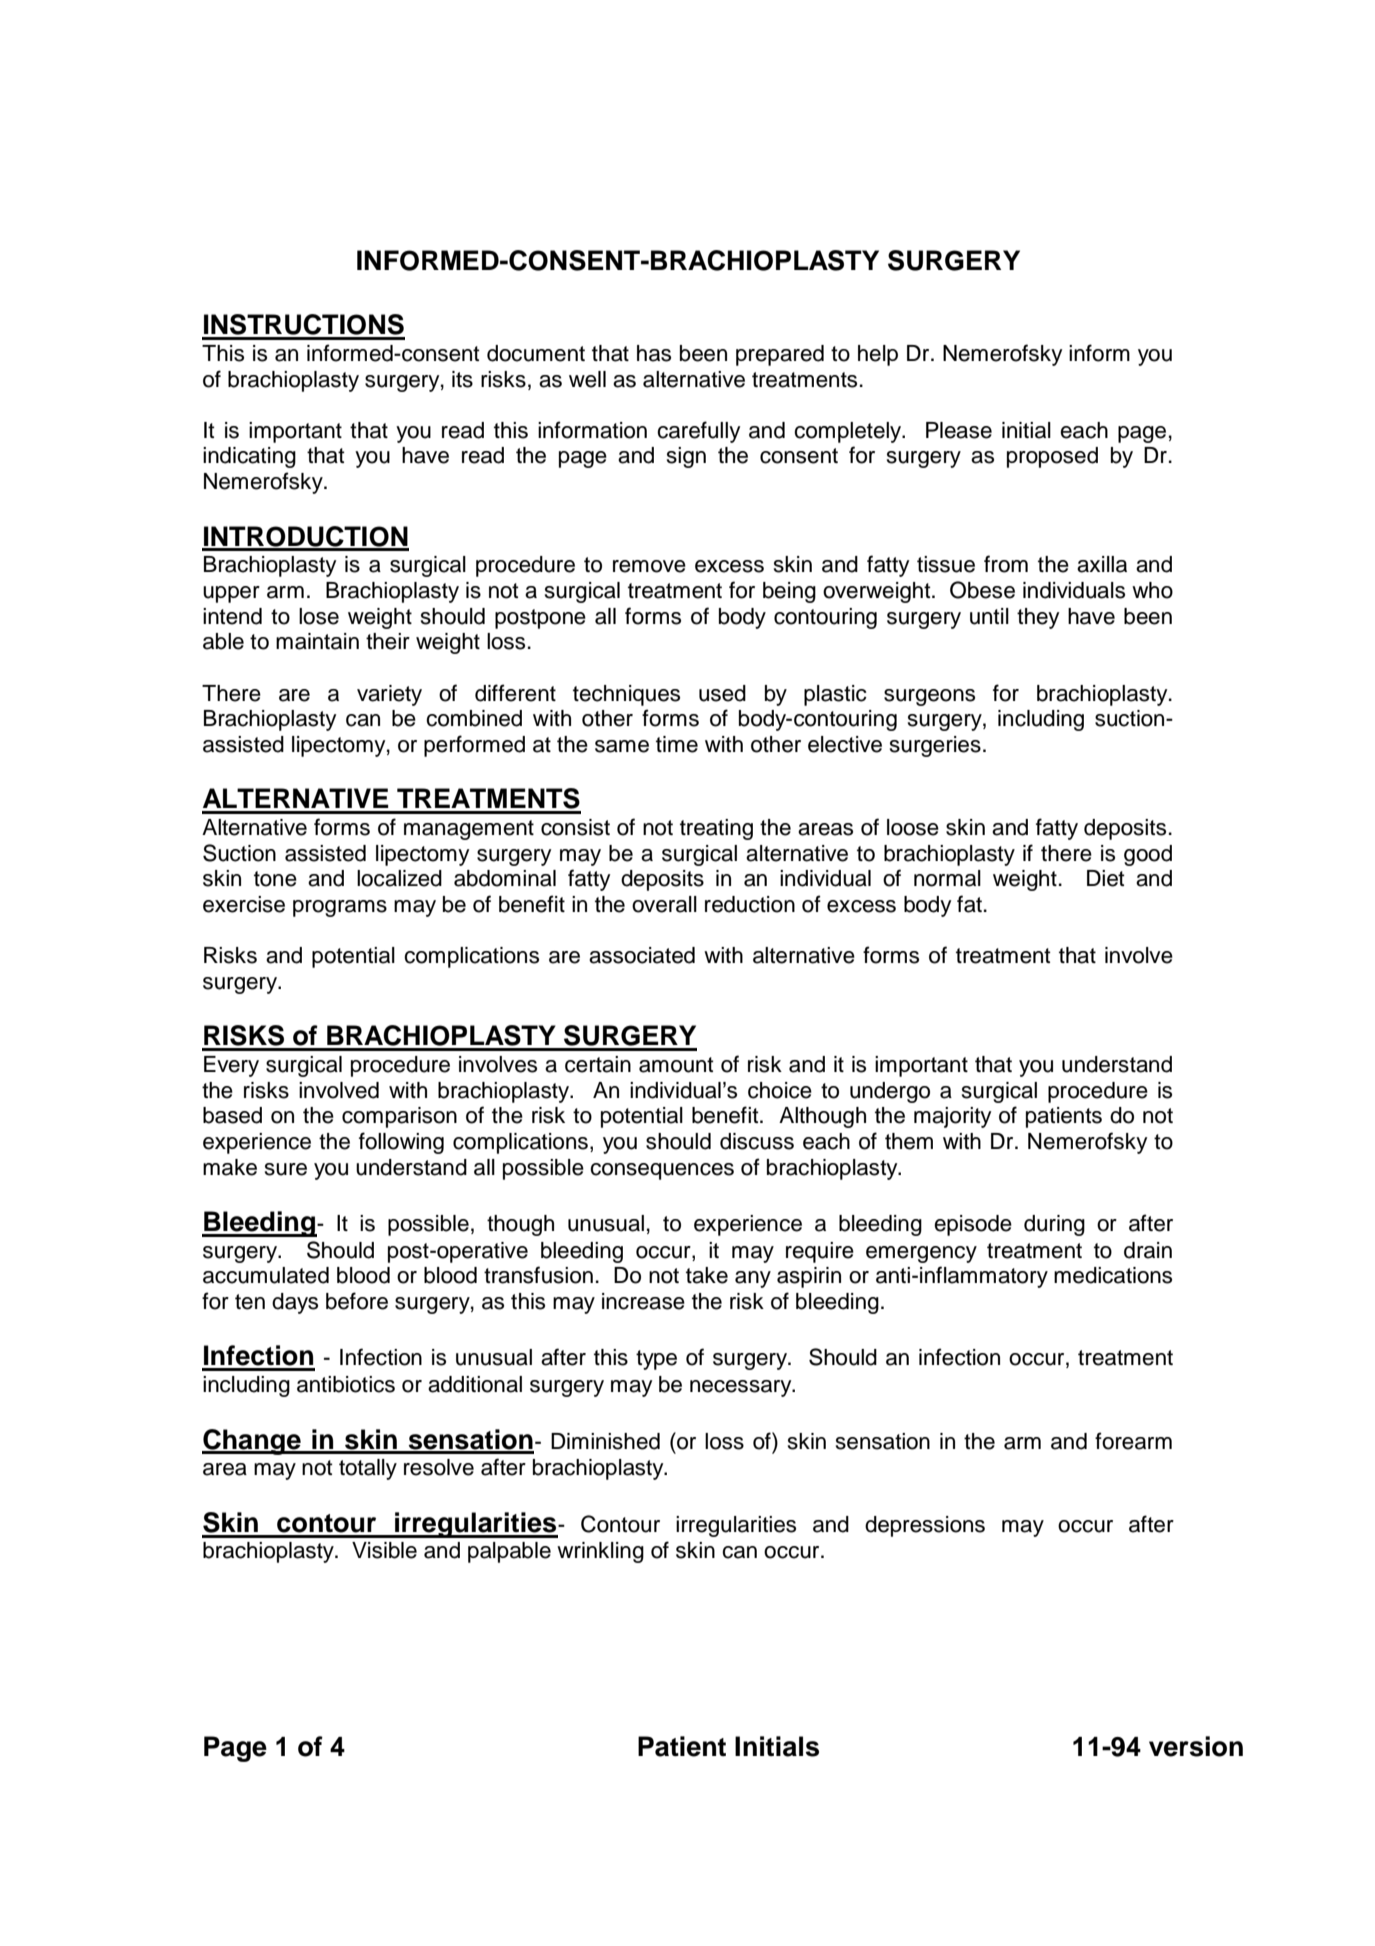  Describe the element at coordinates (389, 695) in the screenshot. I see `variety` at that location.
